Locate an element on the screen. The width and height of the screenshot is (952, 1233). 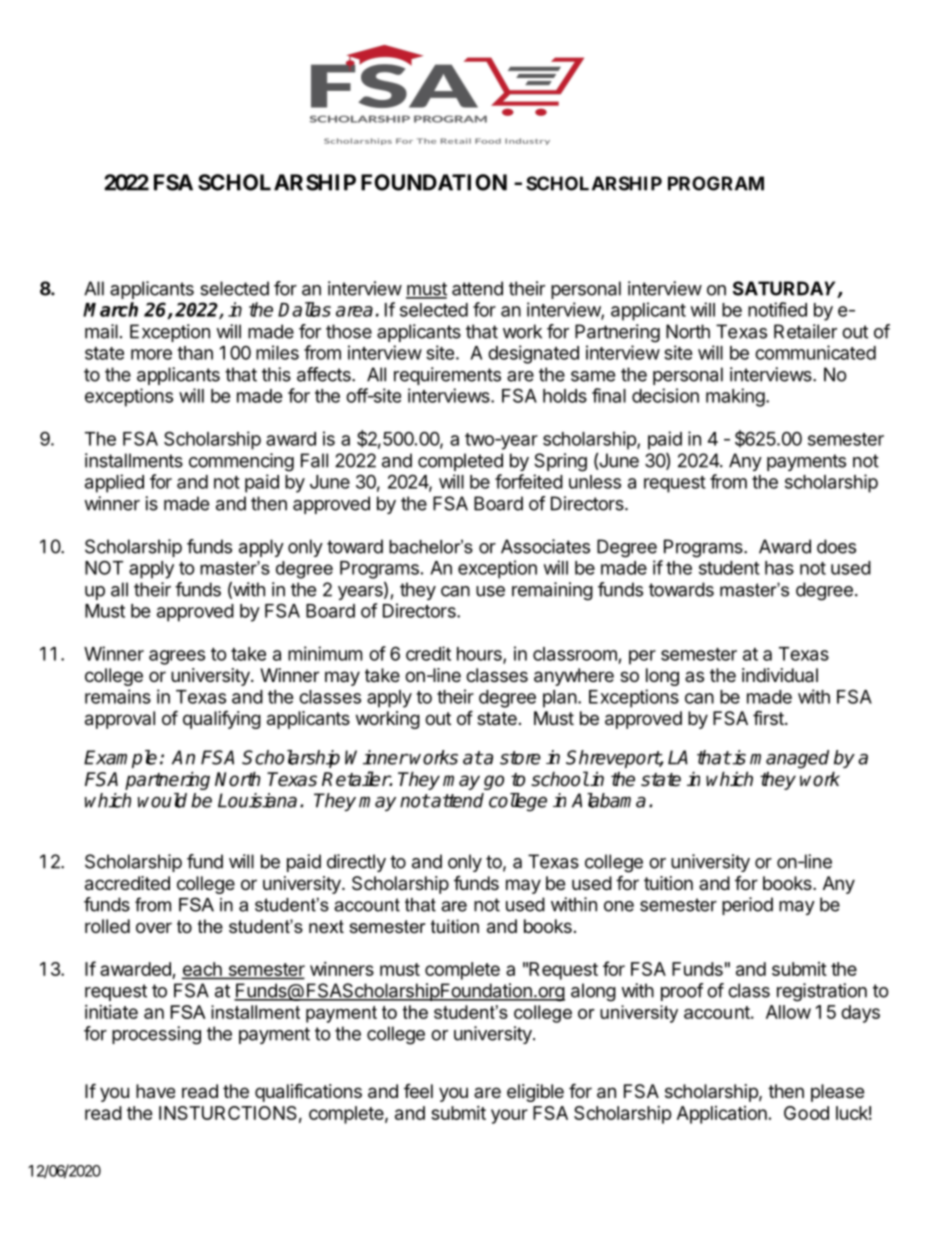
plan is located at coordinates (560, 699).
